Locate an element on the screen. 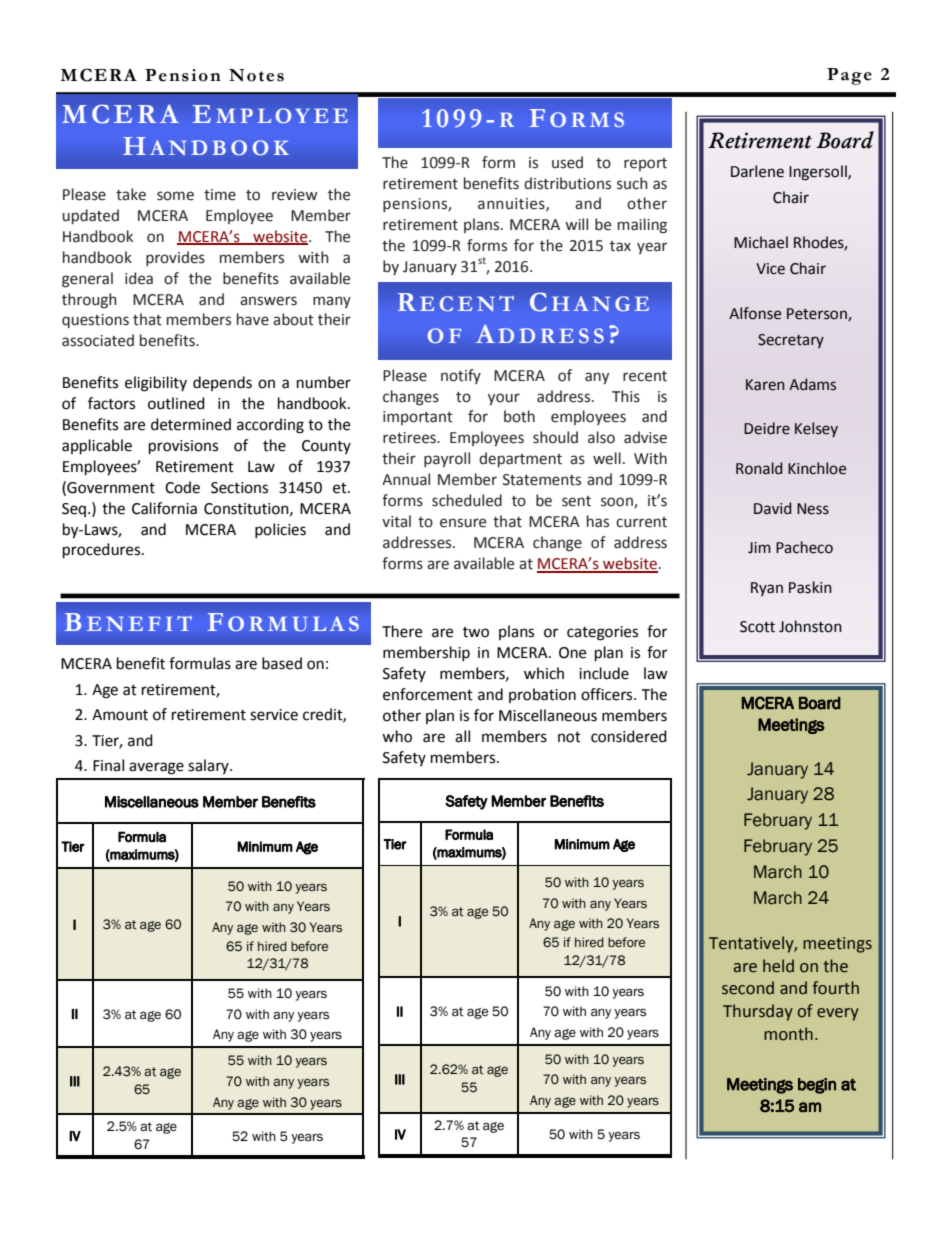 Image resolution: width=952 pixels, height=1233 pixels. Ryan is located at coordinates (767, 589).
